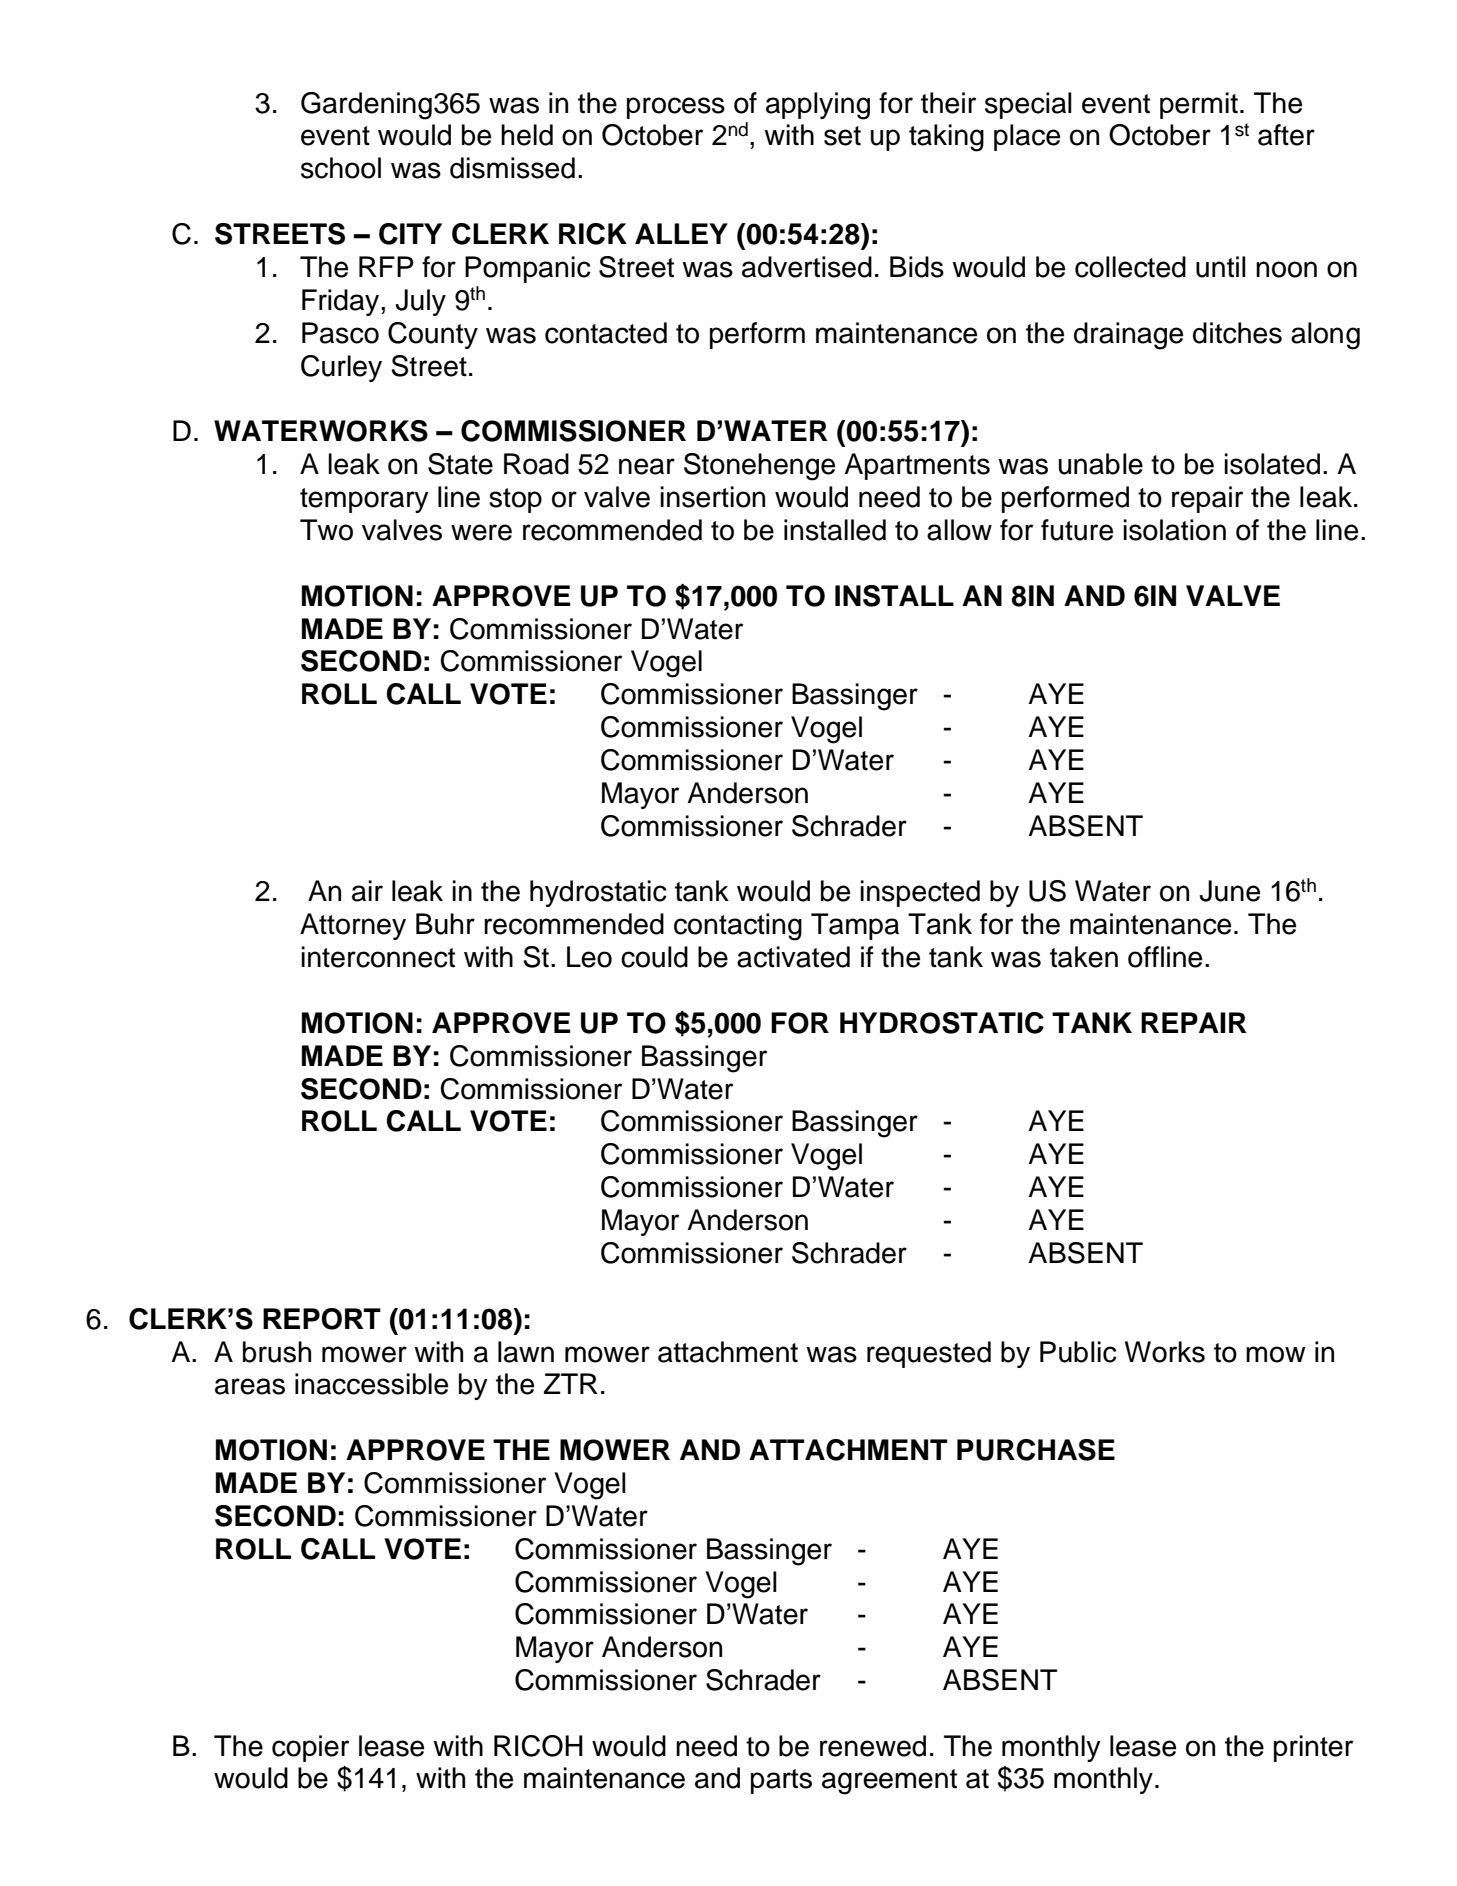  Describe the element at coordinates (781, 1781) in the screenshot. I see `parts` at that location.
